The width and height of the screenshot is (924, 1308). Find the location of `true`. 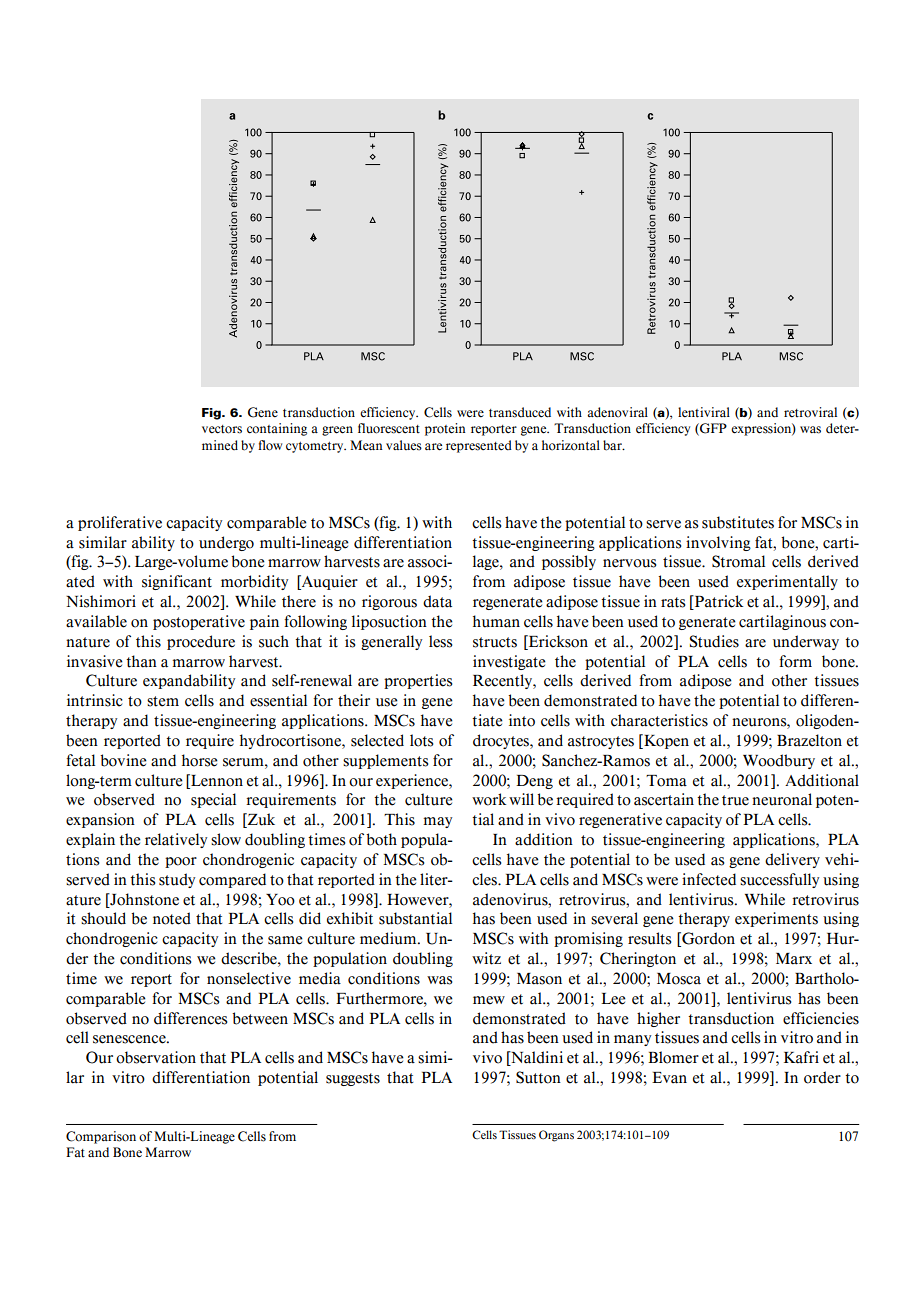

true is located at coordinates (735, 800).
